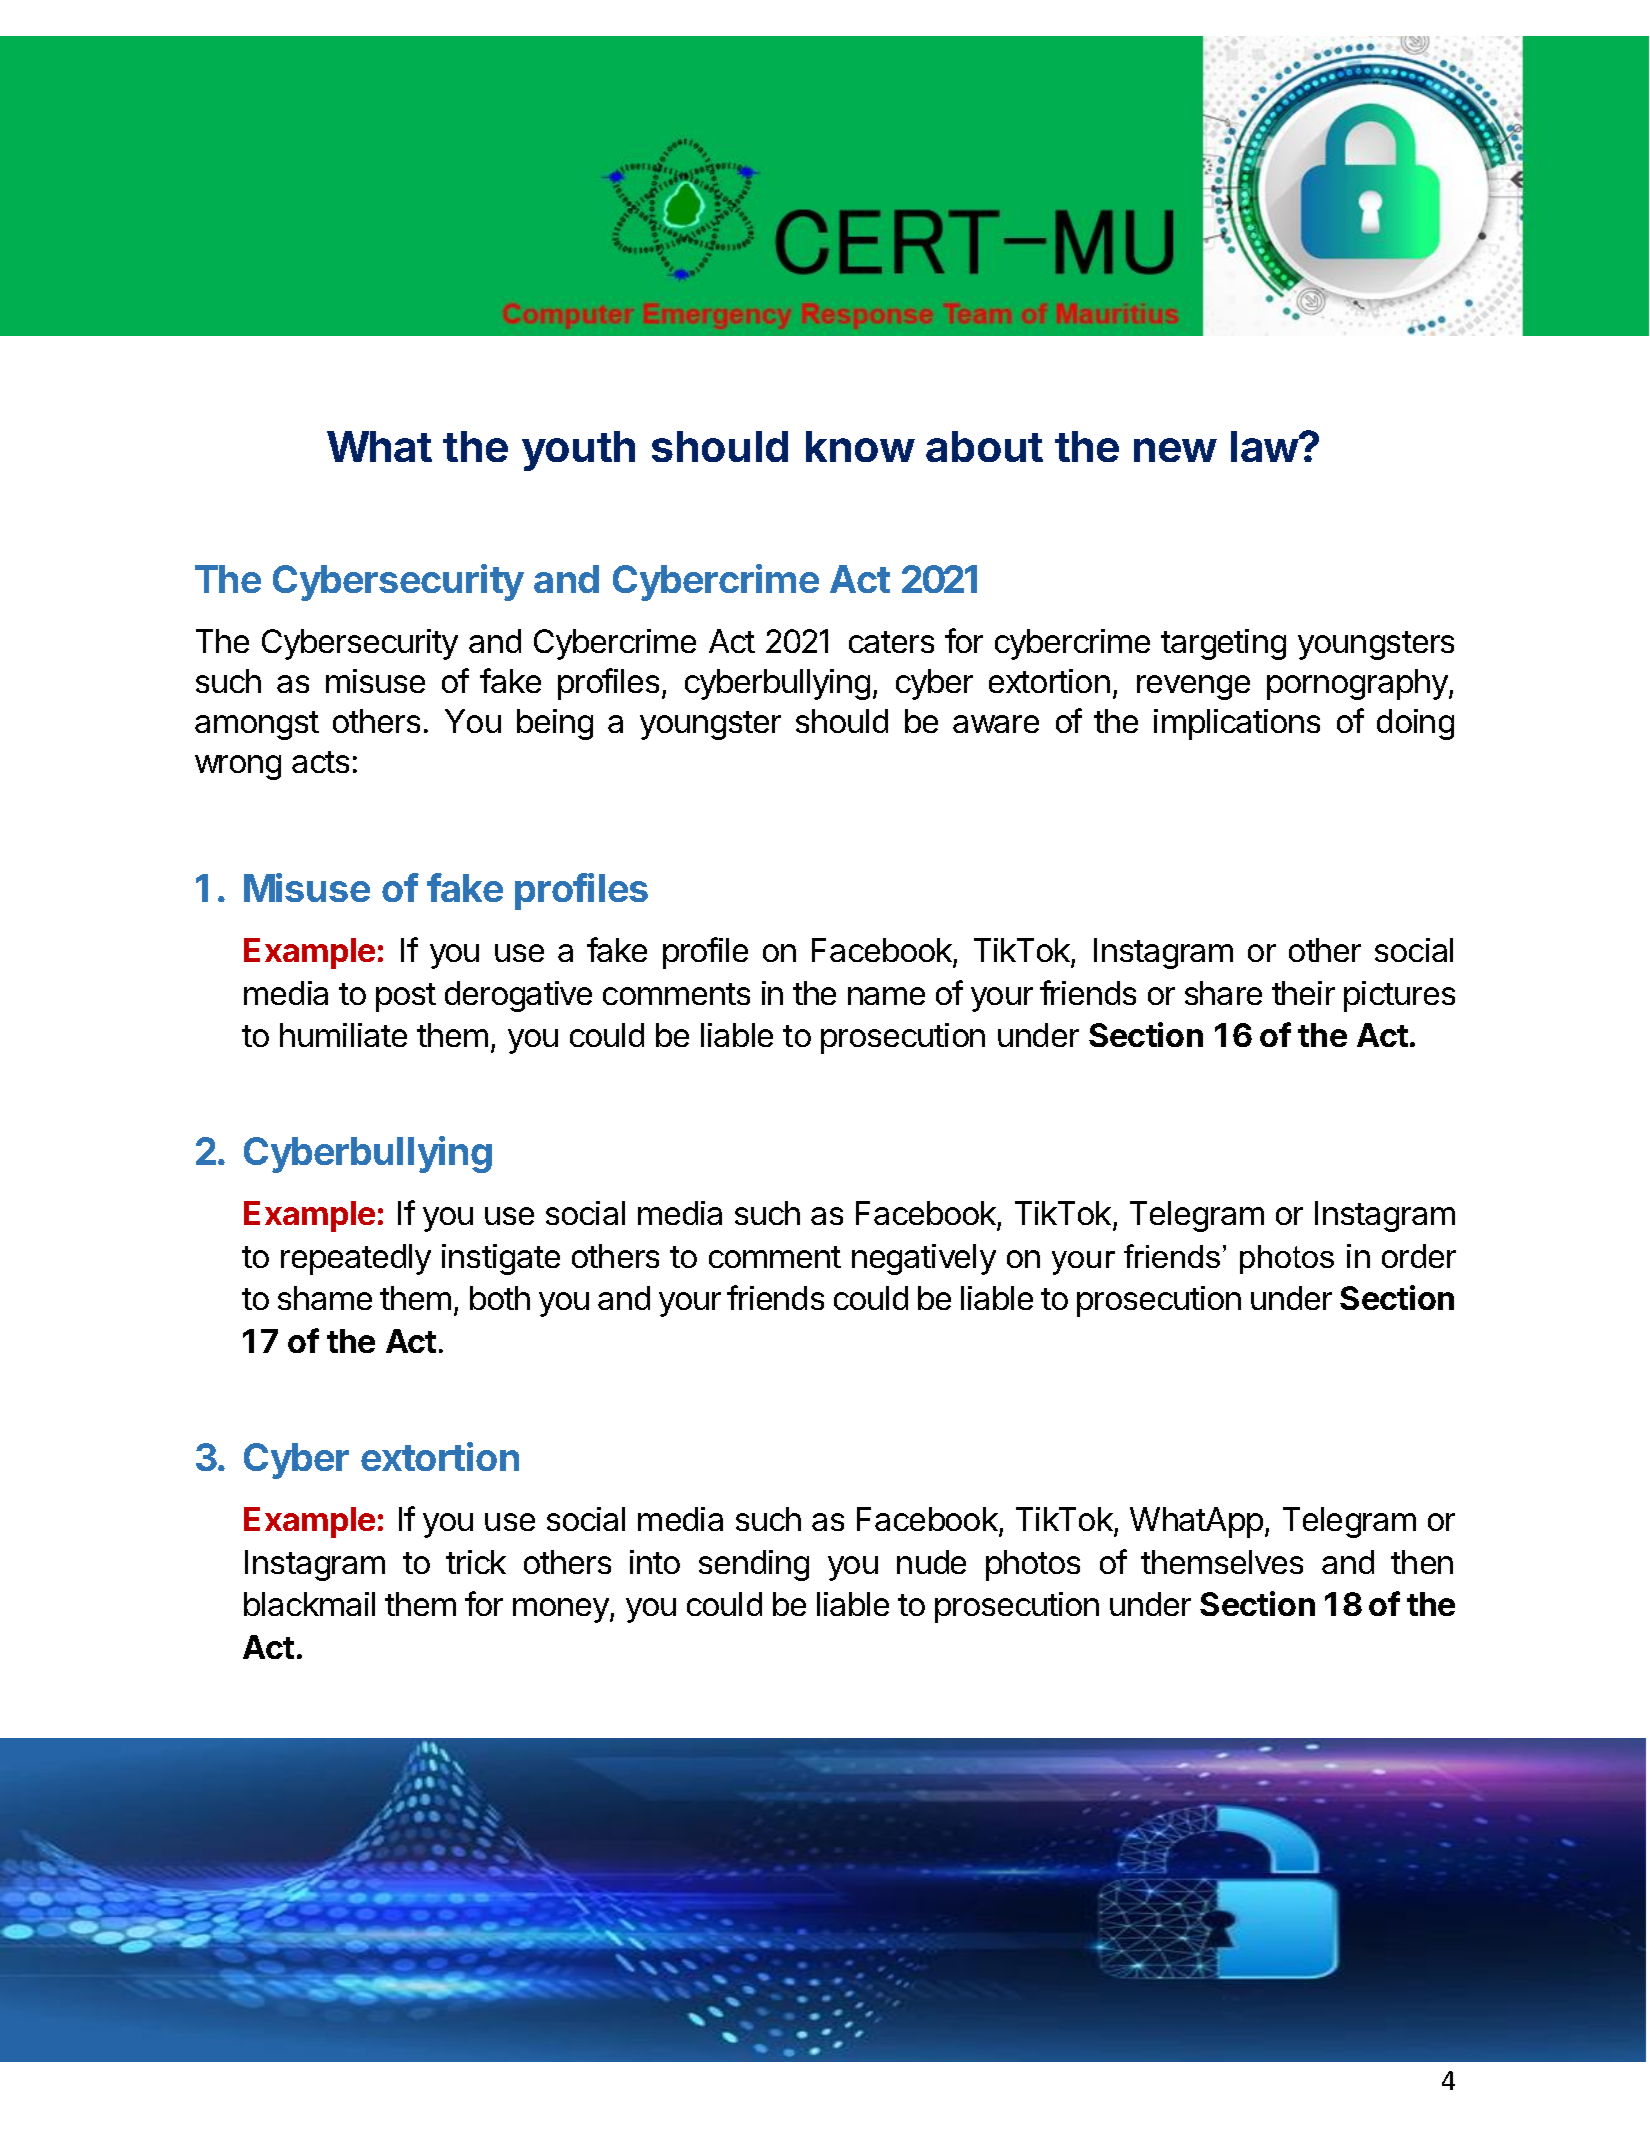 The height and width of the screenshot is (2135, 1650). What do you see at coordinates (1303, 993) in the screenshot?
I see `their` at bounding box center [1303, 993].
